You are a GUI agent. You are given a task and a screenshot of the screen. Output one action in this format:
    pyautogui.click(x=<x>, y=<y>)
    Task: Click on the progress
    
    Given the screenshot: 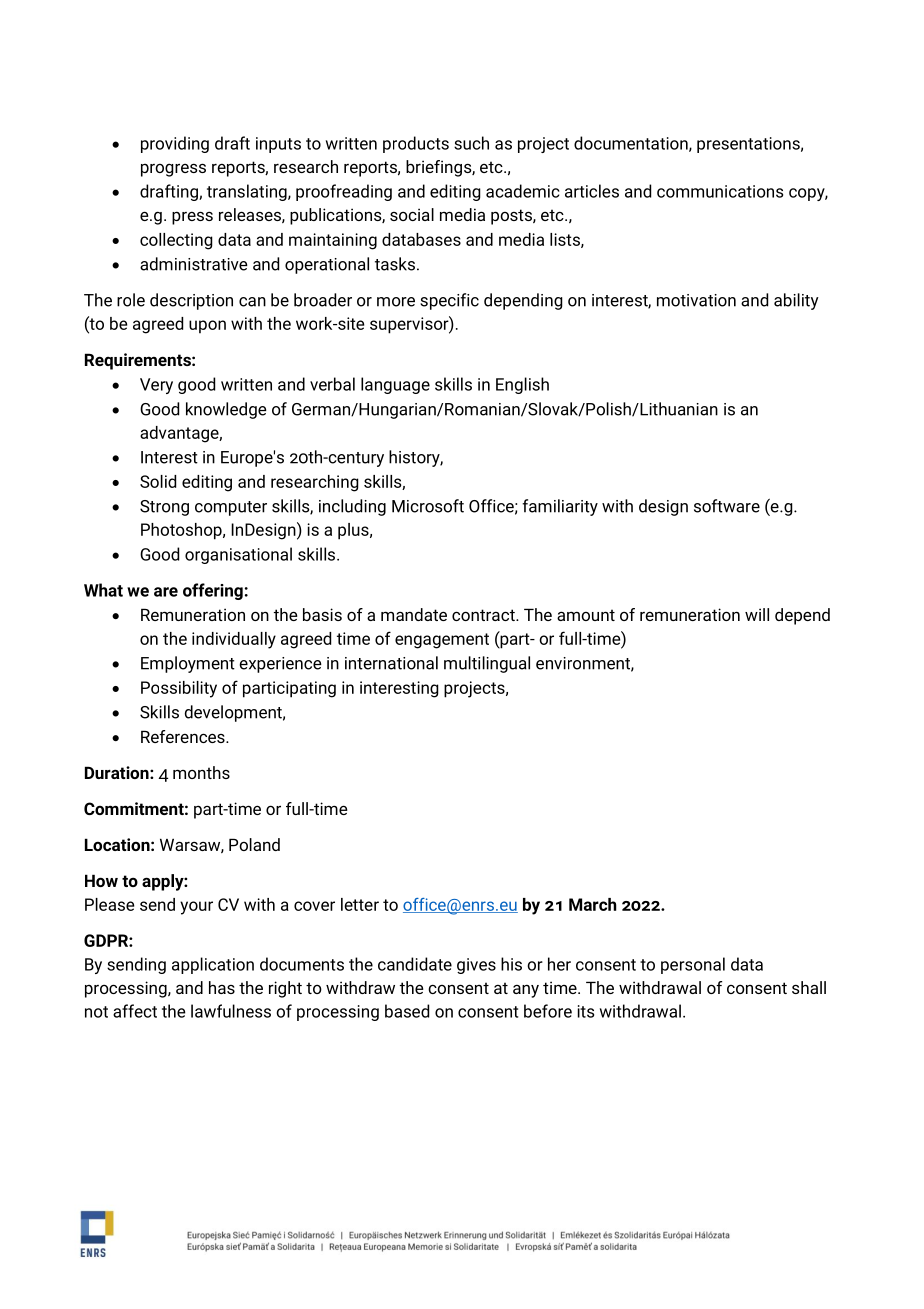 What is the action you would take?
    pyautogui.click(x=173, y=170)
